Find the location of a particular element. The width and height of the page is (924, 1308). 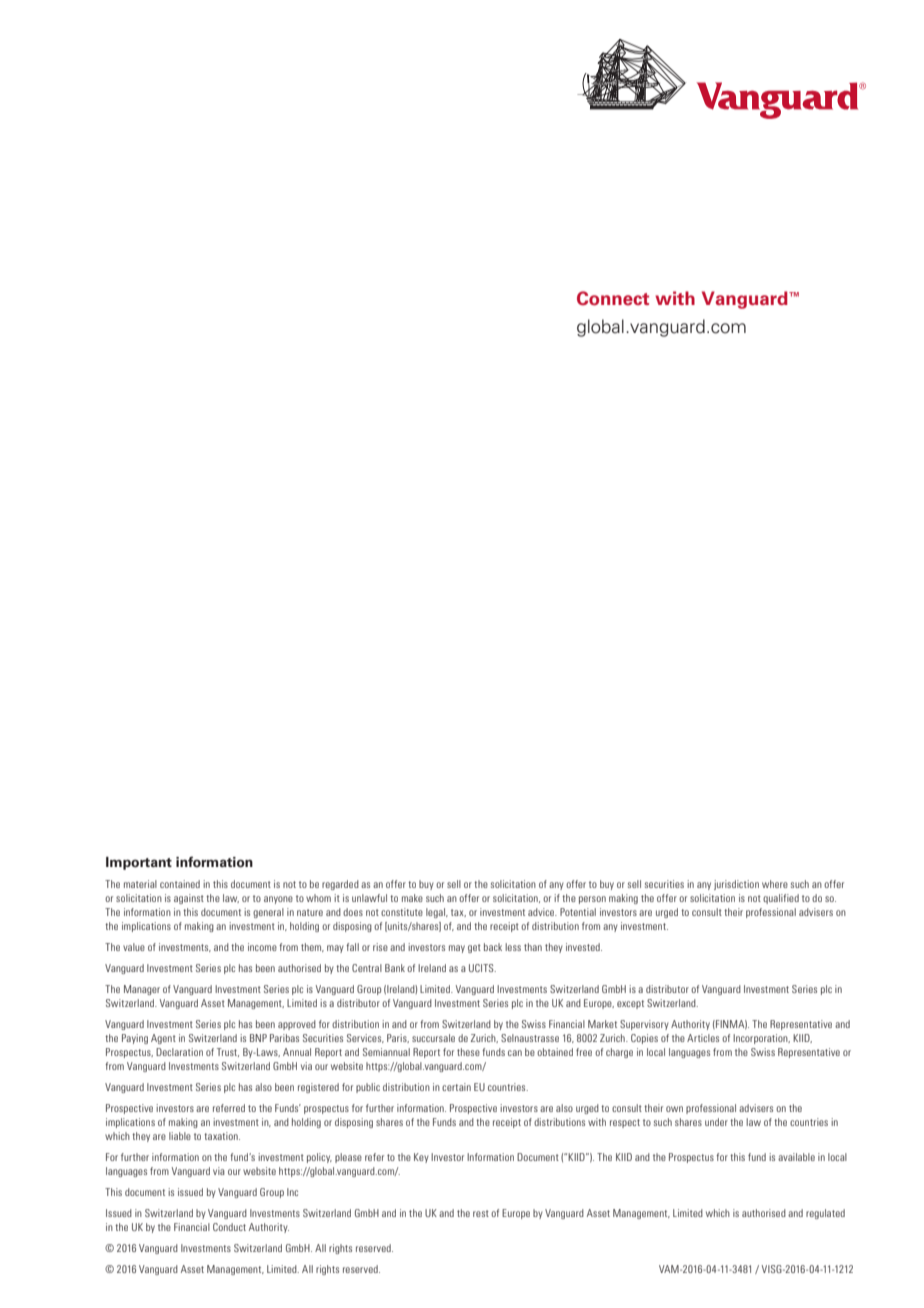

Connect is located at coordinates (613, 298).
